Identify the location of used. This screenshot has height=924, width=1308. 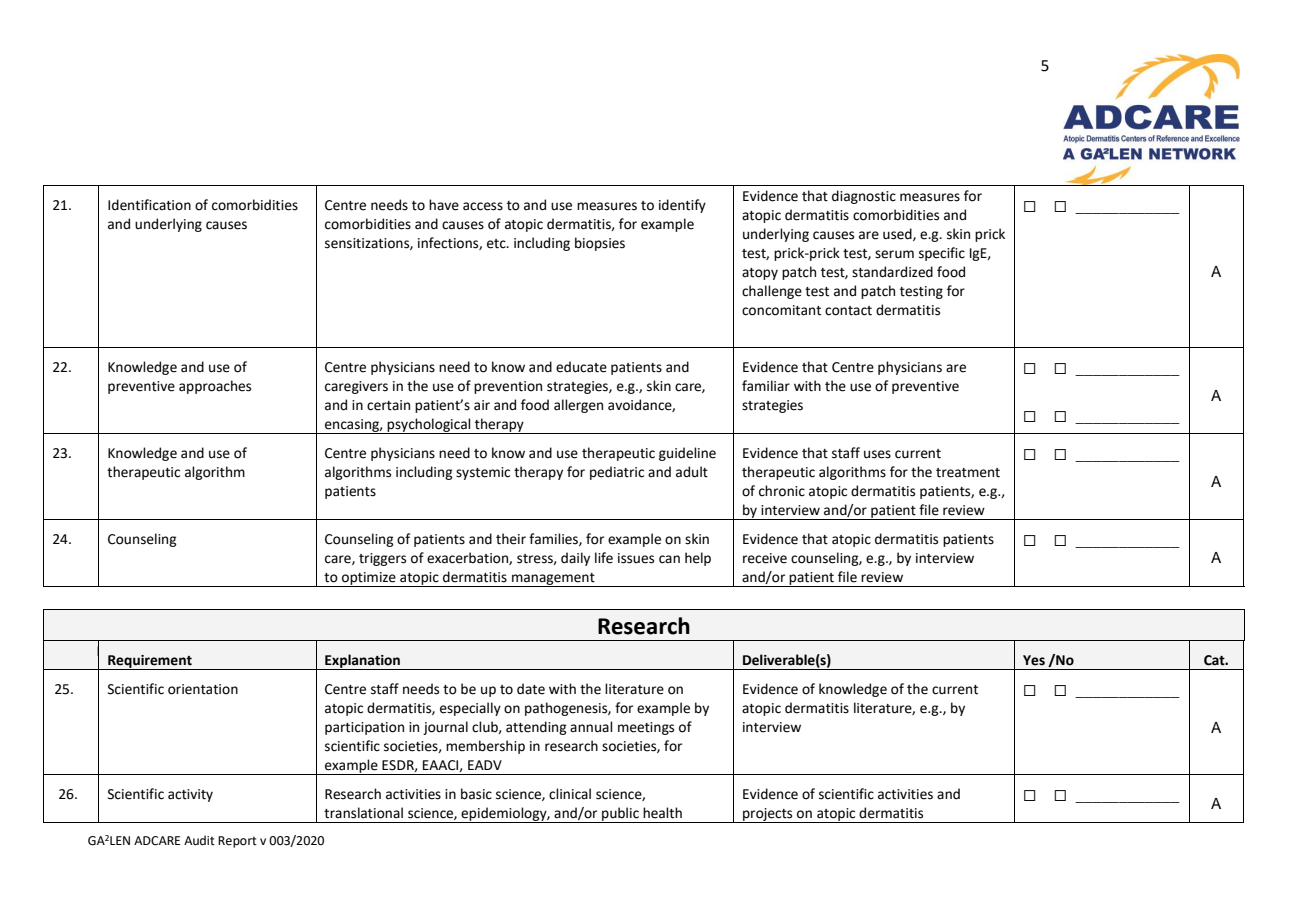
(898, 234).
